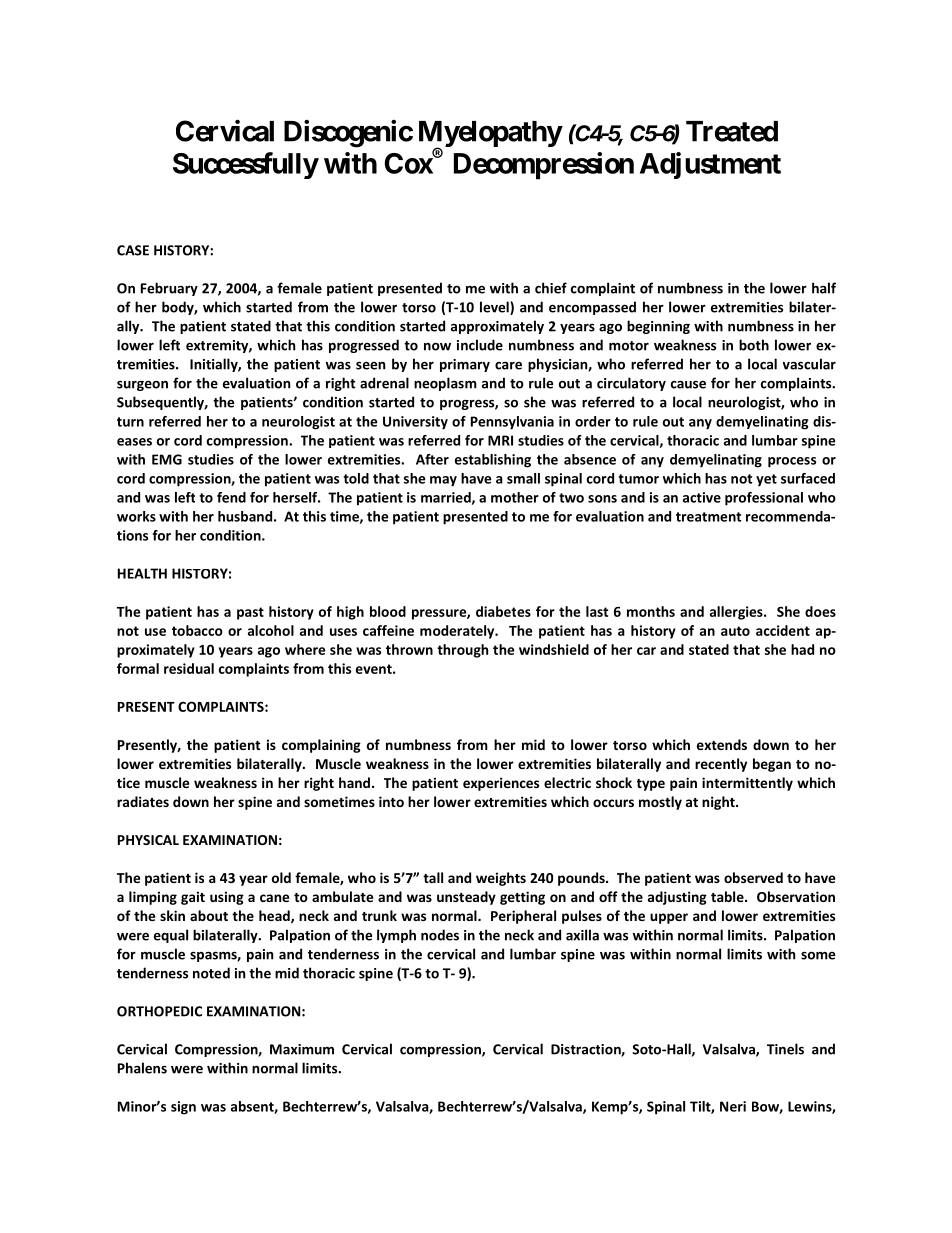  I want to click on fend, so click(231, 497).
